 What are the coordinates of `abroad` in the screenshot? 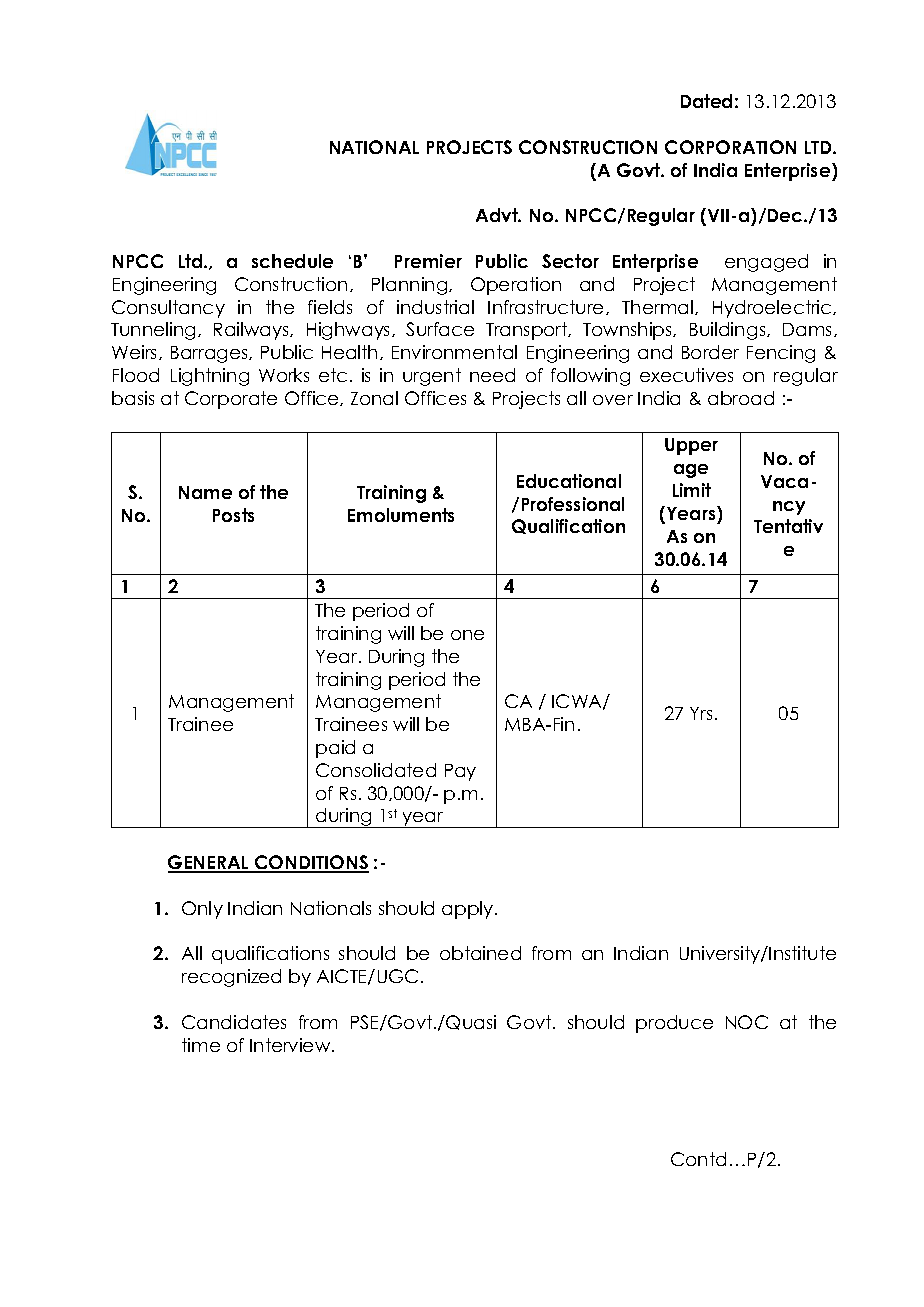 It's located at (741, 398).
